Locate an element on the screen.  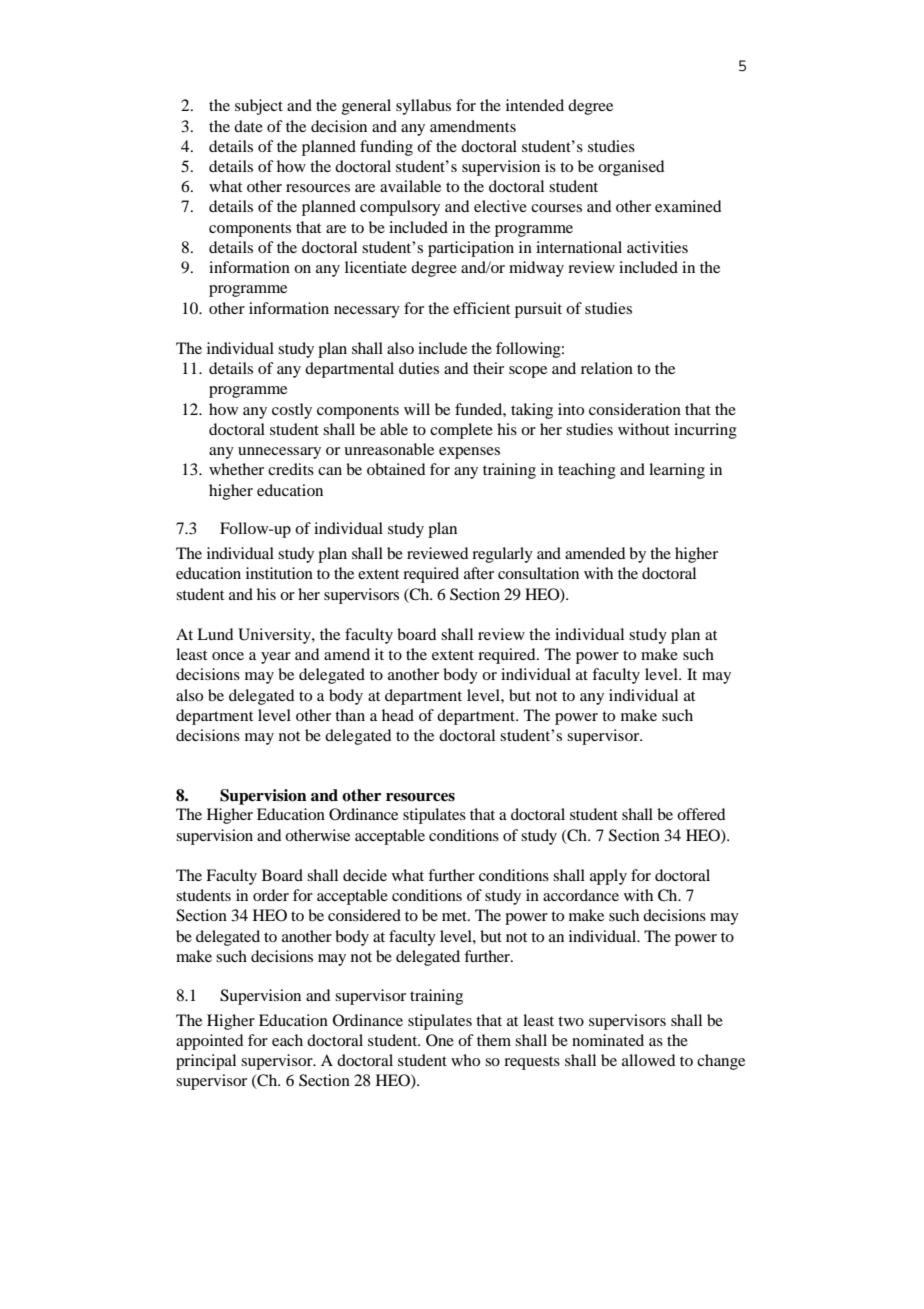
appointed is located at coordinates (209, 1042).
